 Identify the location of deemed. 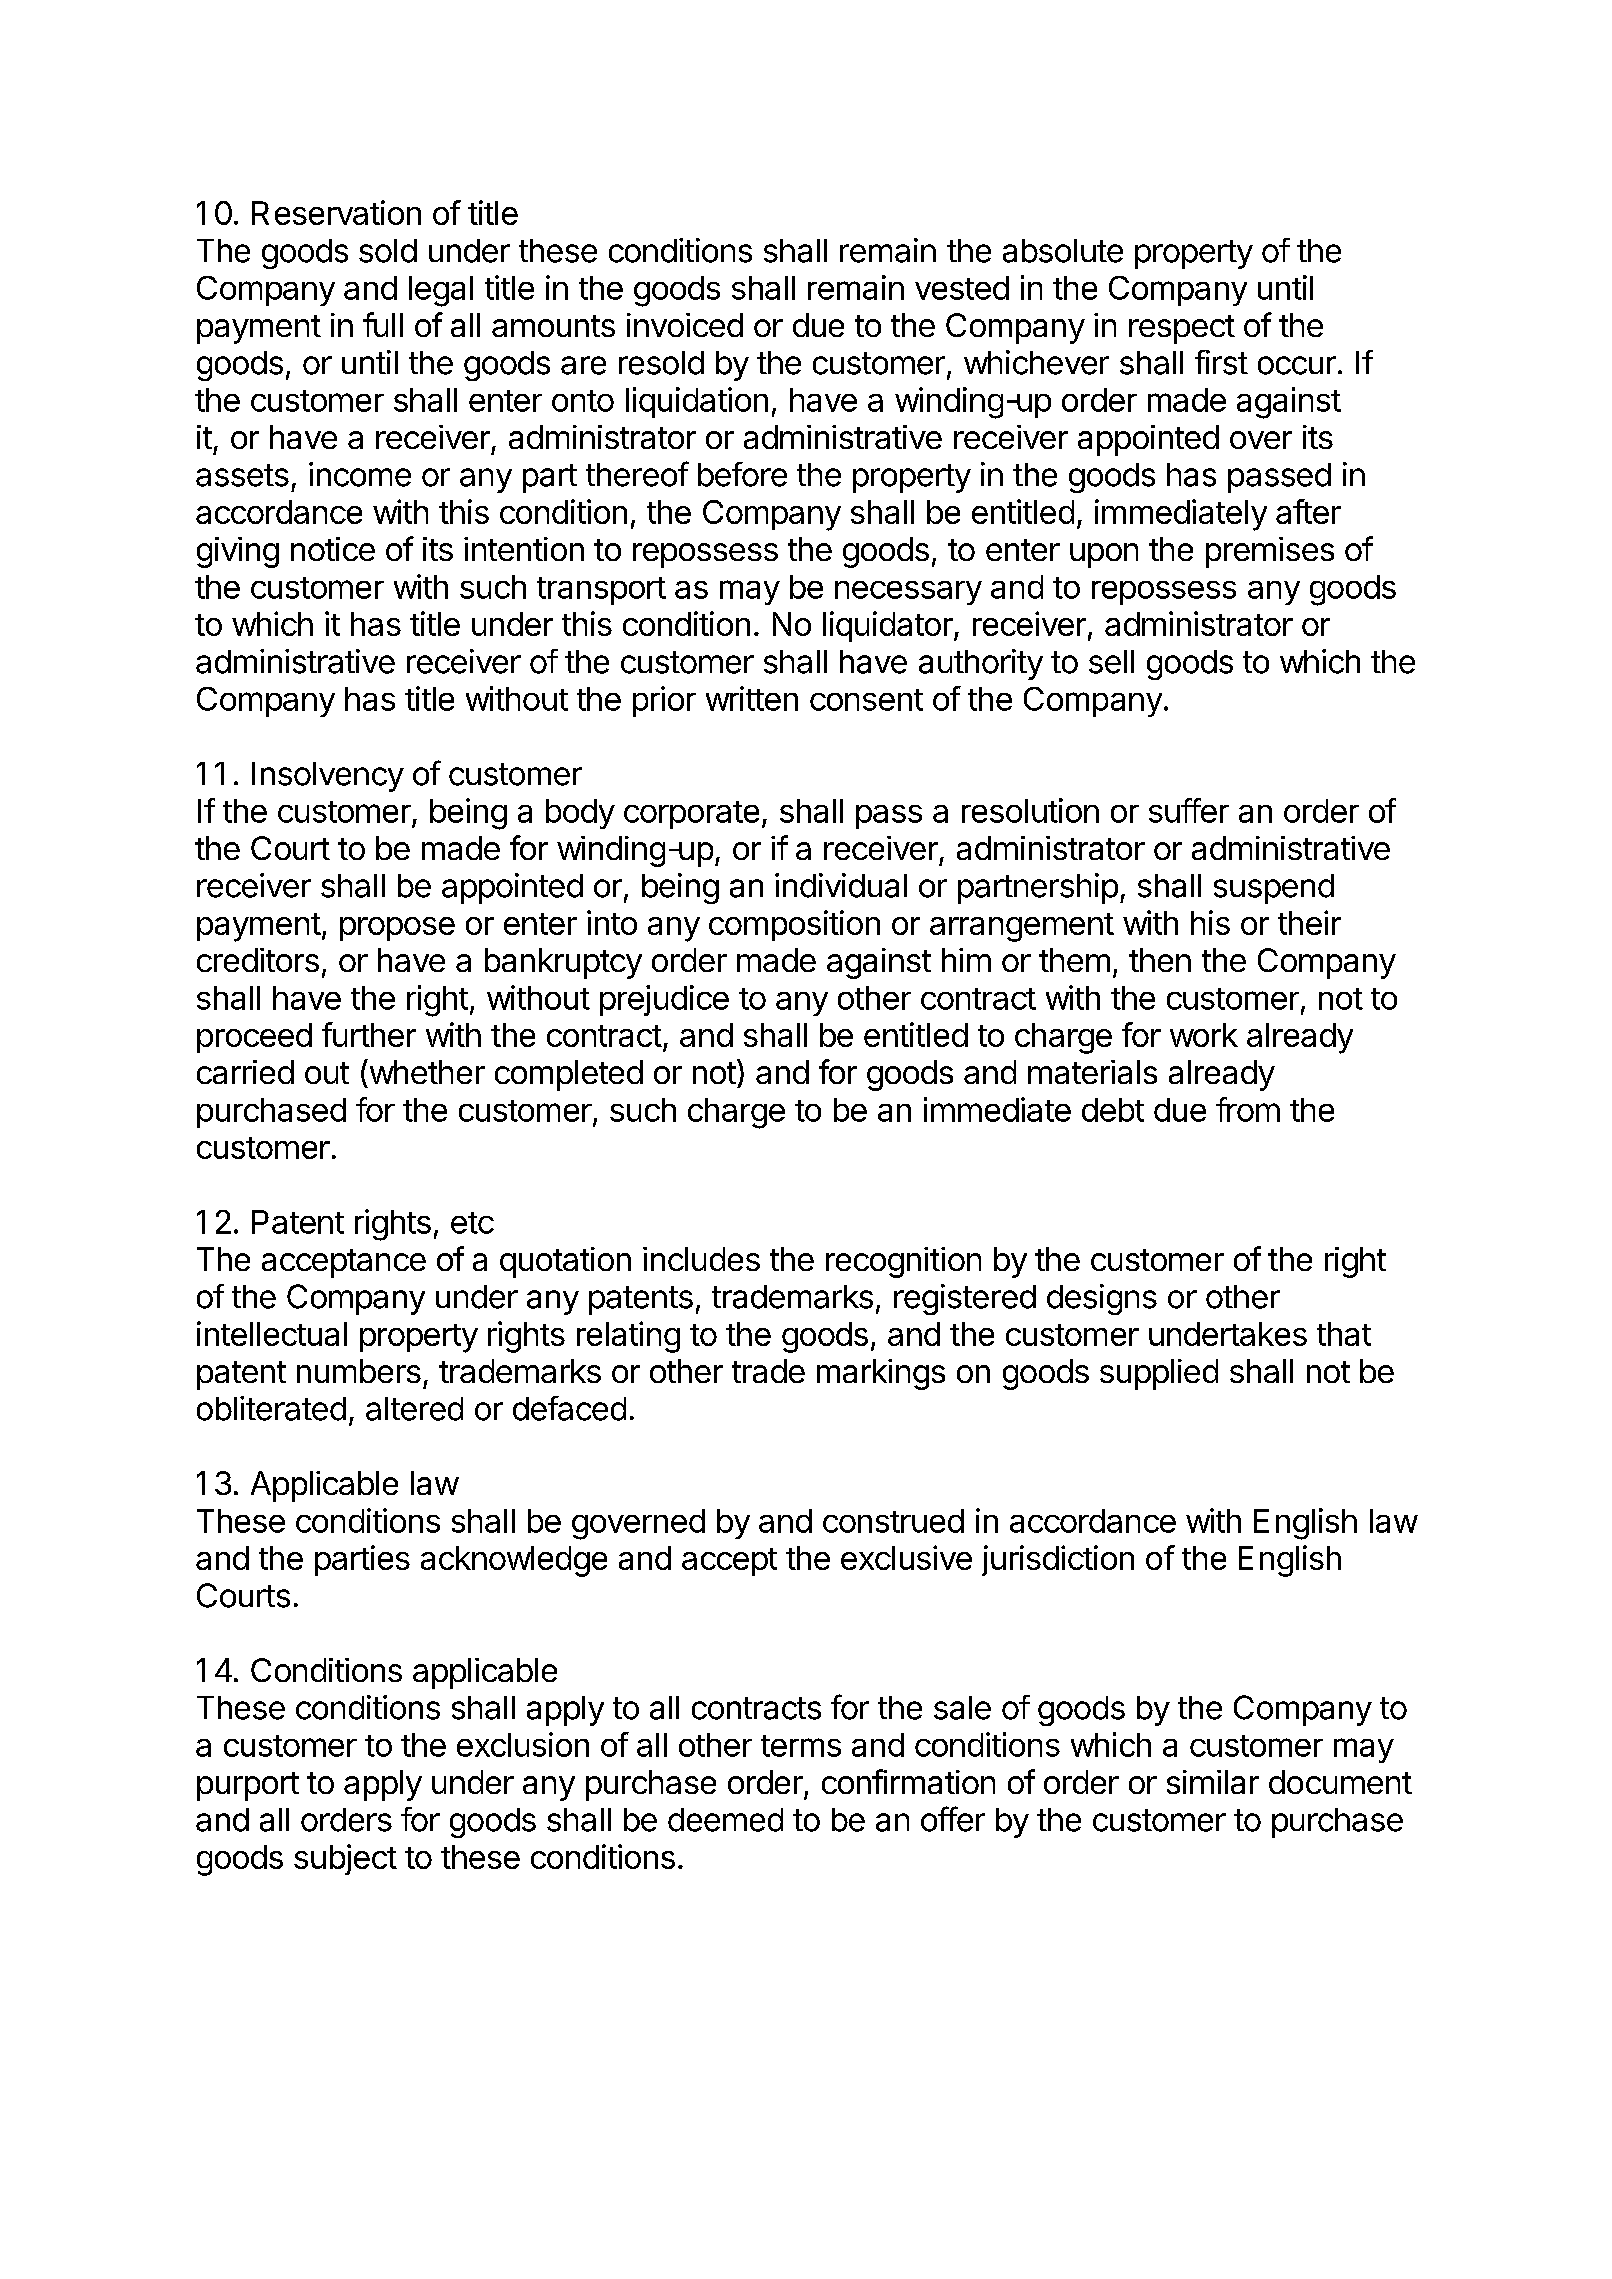
(725, 1820).
